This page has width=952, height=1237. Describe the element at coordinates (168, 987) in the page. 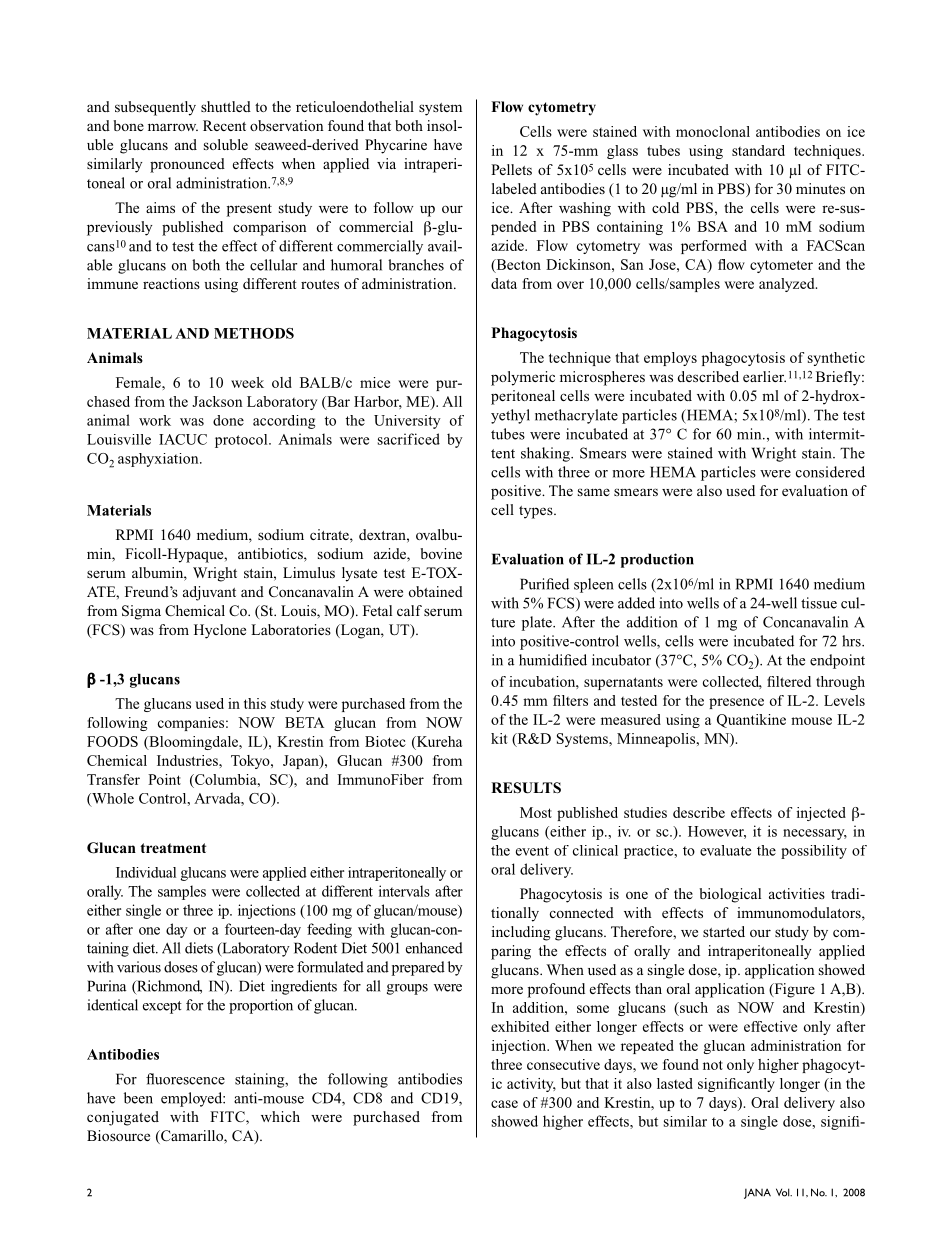

I see `Richmond` at that location.
